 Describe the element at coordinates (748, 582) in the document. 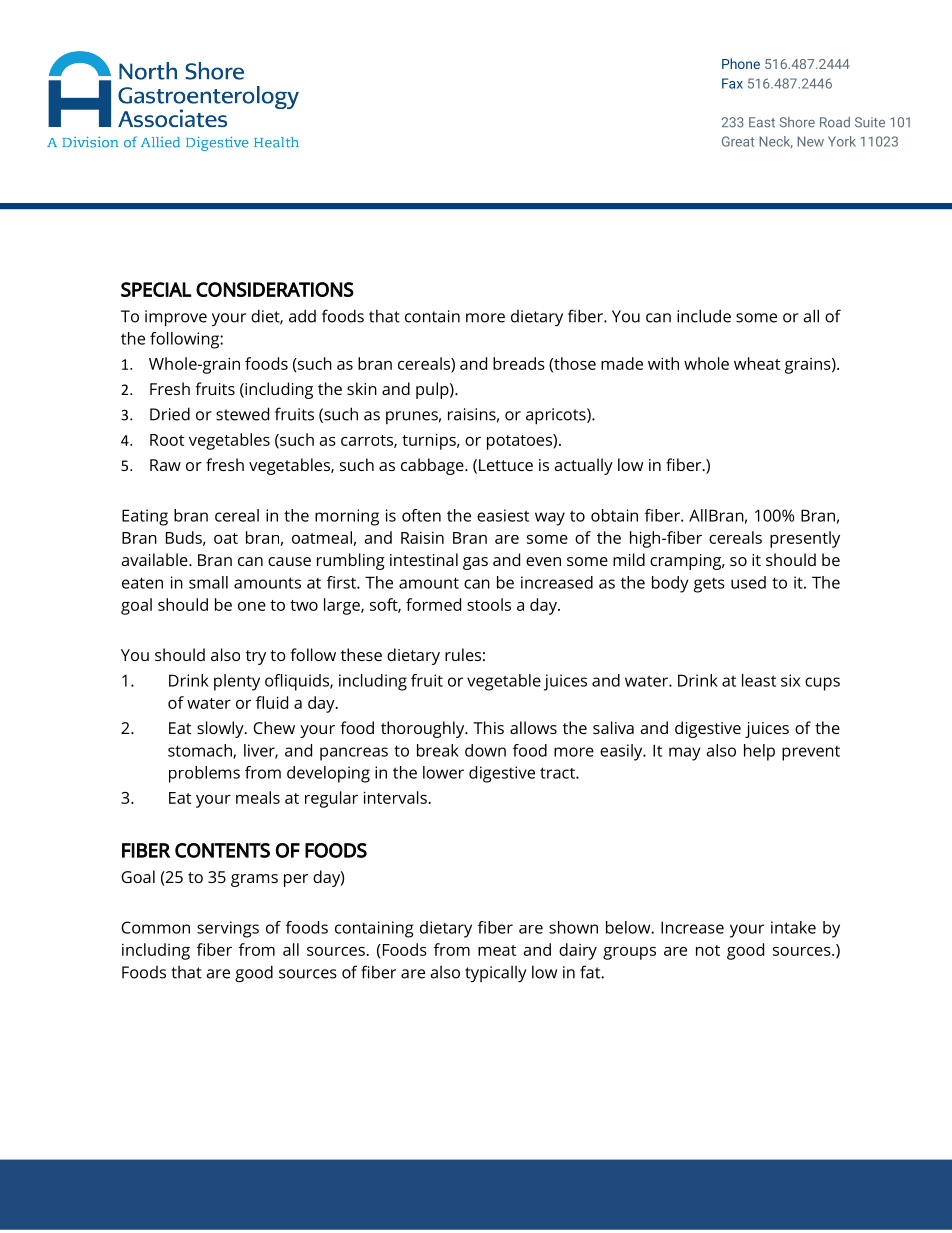

I see `used` at that location.
